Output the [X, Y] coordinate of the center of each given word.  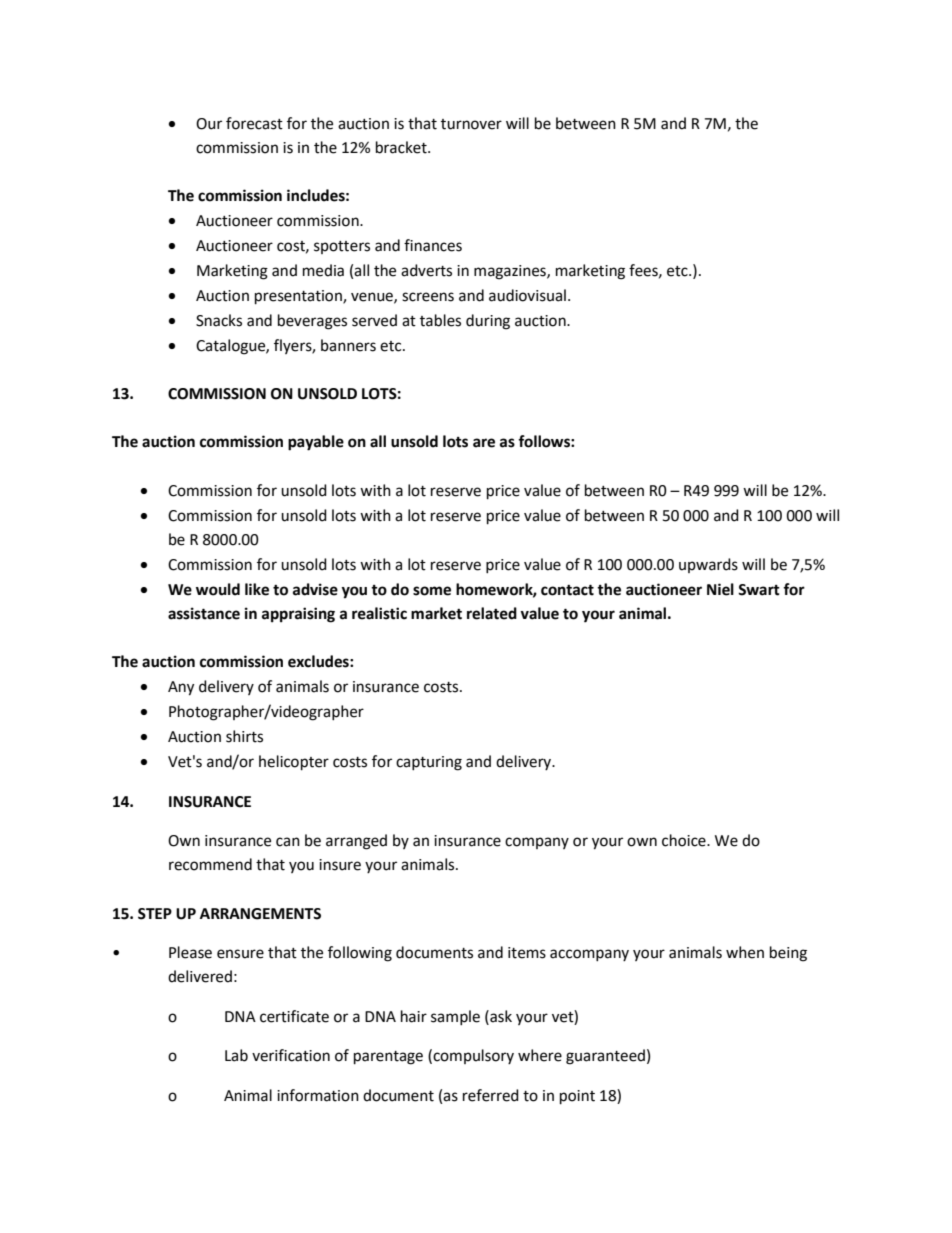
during [488, 322]
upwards [708, 565]
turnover [471, 124]
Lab [236, 1055]
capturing [429, 763]
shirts [244, 736]
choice [685, 840]
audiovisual [527, 295]
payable [316, 443]
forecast [254, 123]
